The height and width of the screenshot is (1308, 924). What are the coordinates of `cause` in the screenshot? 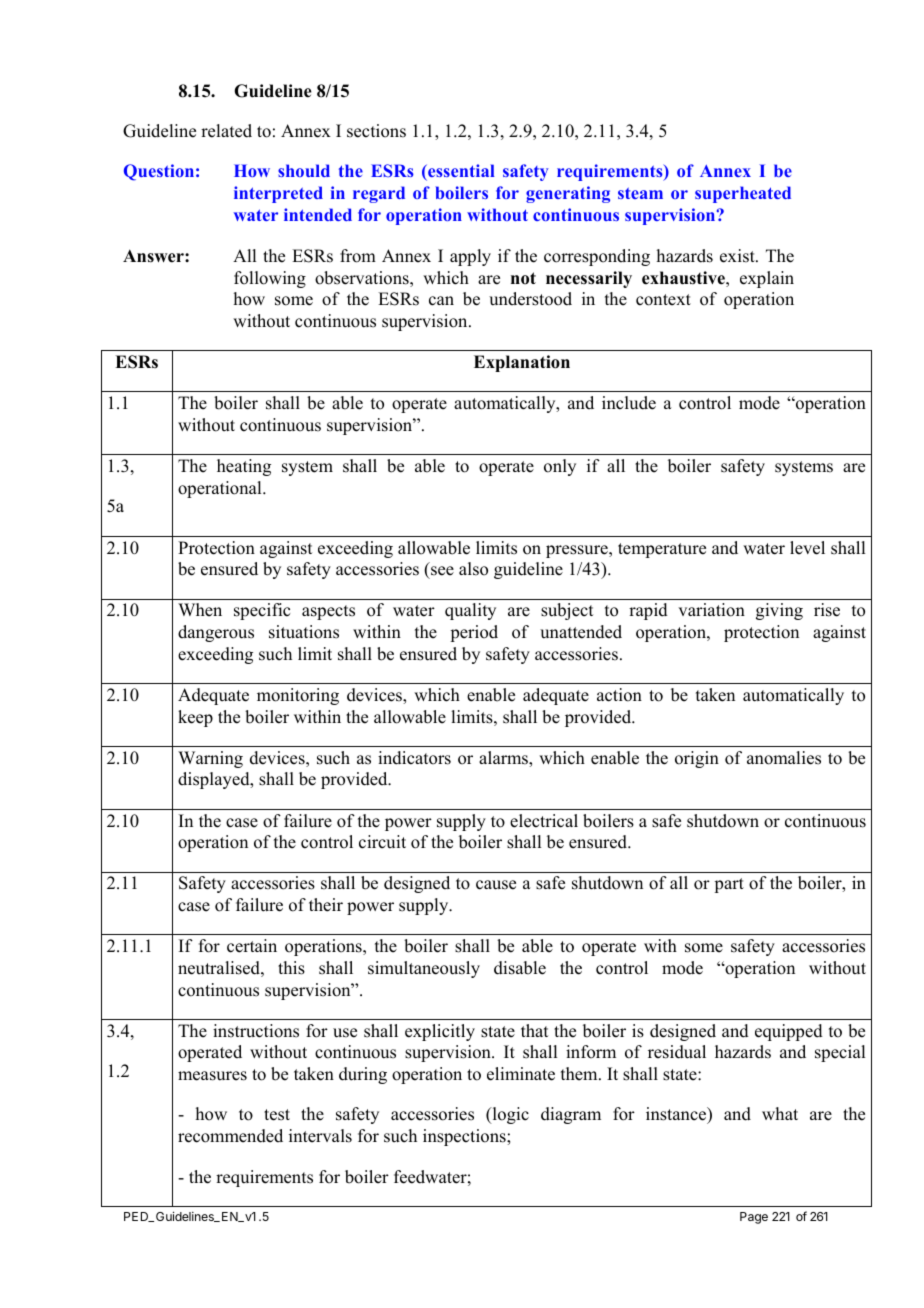 It's located at (496, 885).
